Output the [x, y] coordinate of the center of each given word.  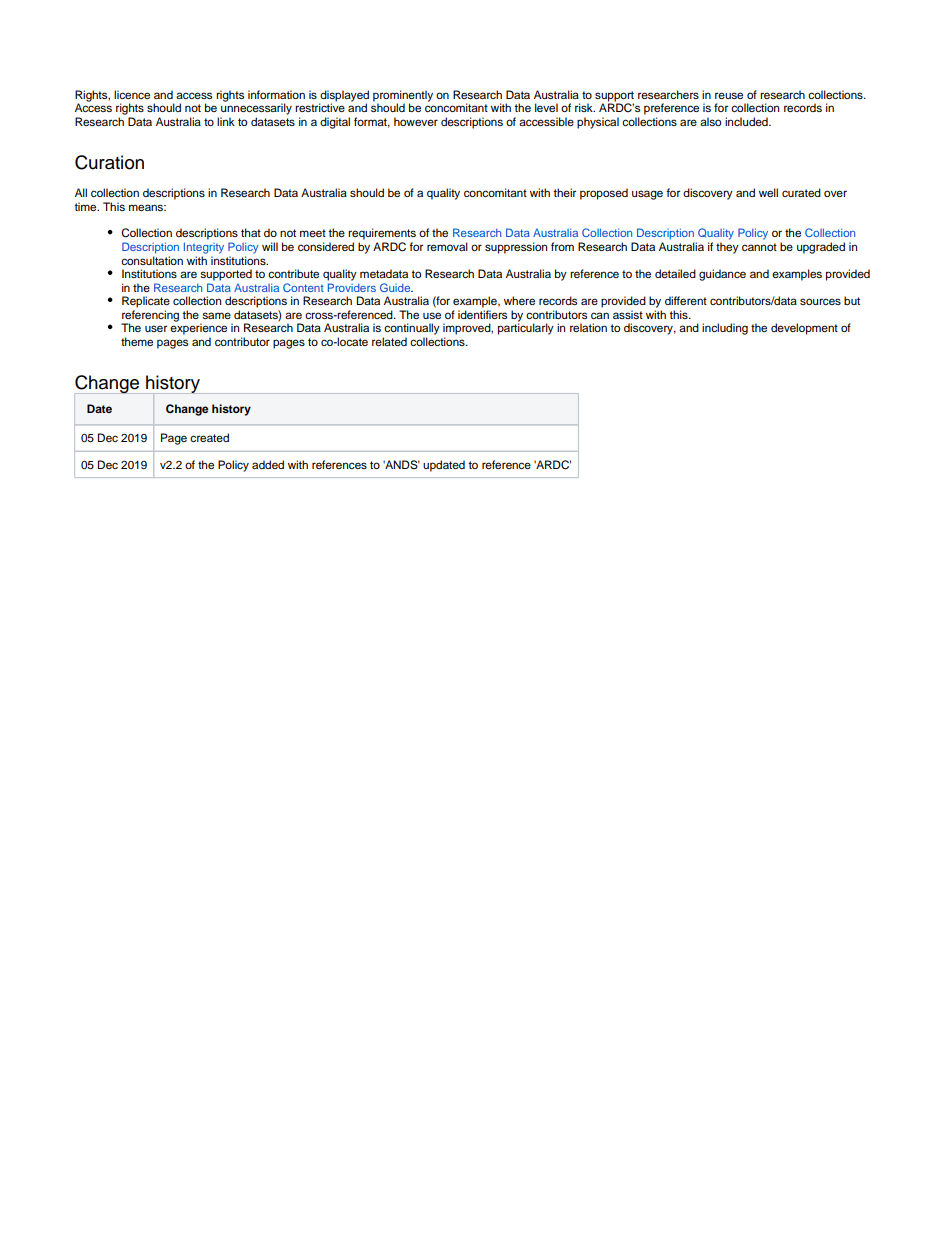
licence [132, 94]
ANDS [401, 465]
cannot [759, 247]
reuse [729, 95]
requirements [382, 234]
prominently [403, 97]
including [725, 329]
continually [412, 329]
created [209, 437]
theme [137, 341]
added [268, 464]
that [251, 232]
